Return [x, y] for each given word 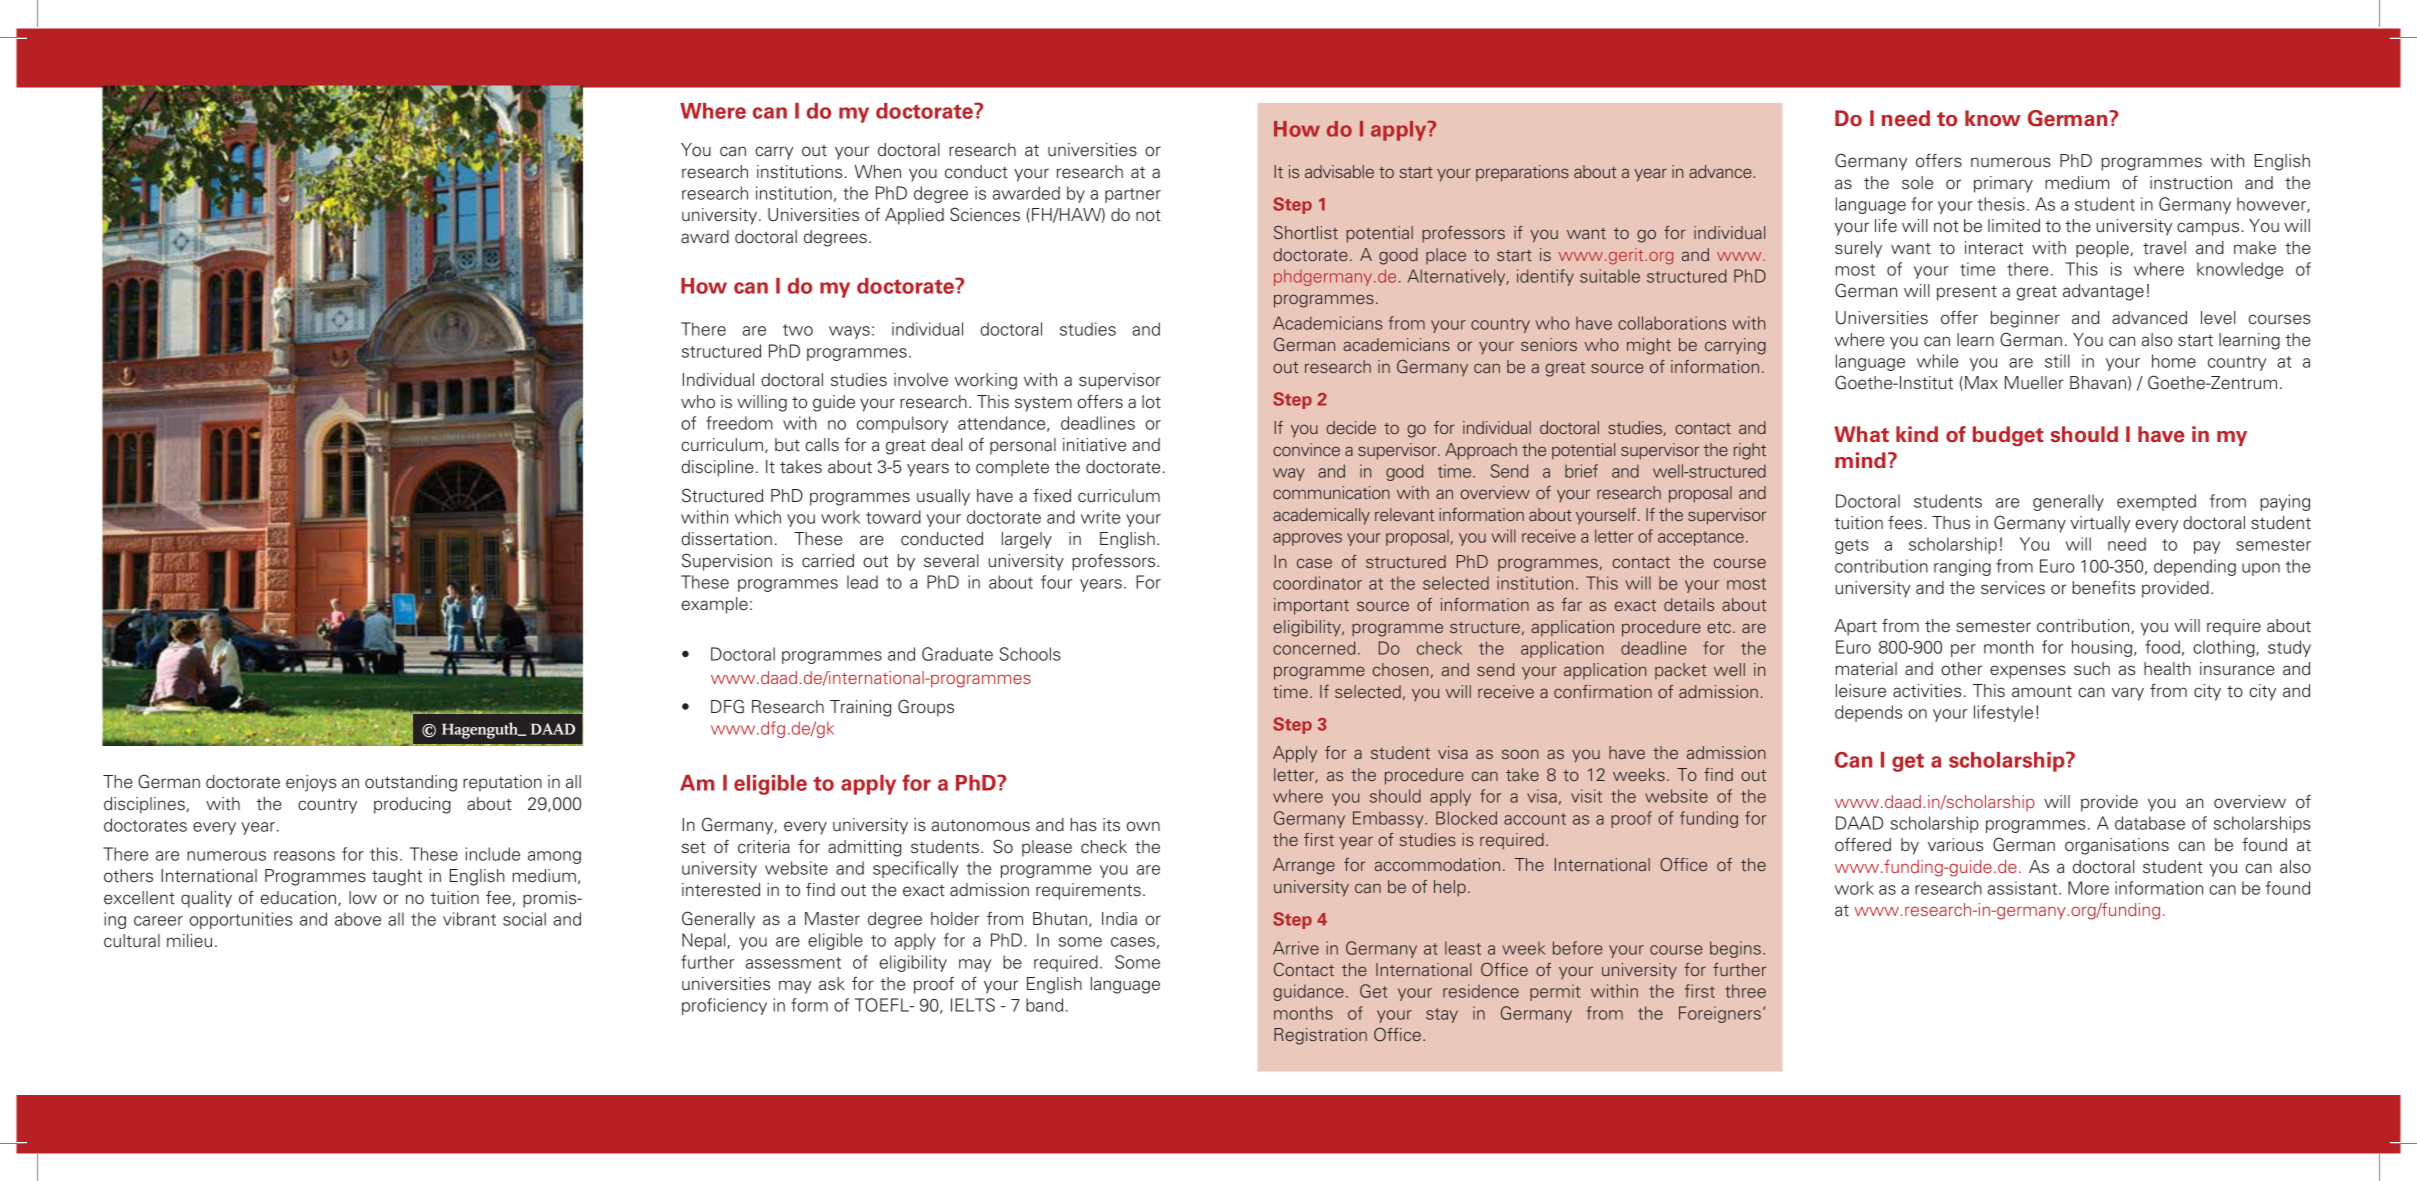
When [878, 172]
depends [1868, 713]
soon [1520, 754]
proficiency [724, 1006]
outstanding [411, 783]
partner [1133, 195]
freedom [739, 423]
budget [2008, 436]
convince [1306, 449]
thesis [2001, 204]
